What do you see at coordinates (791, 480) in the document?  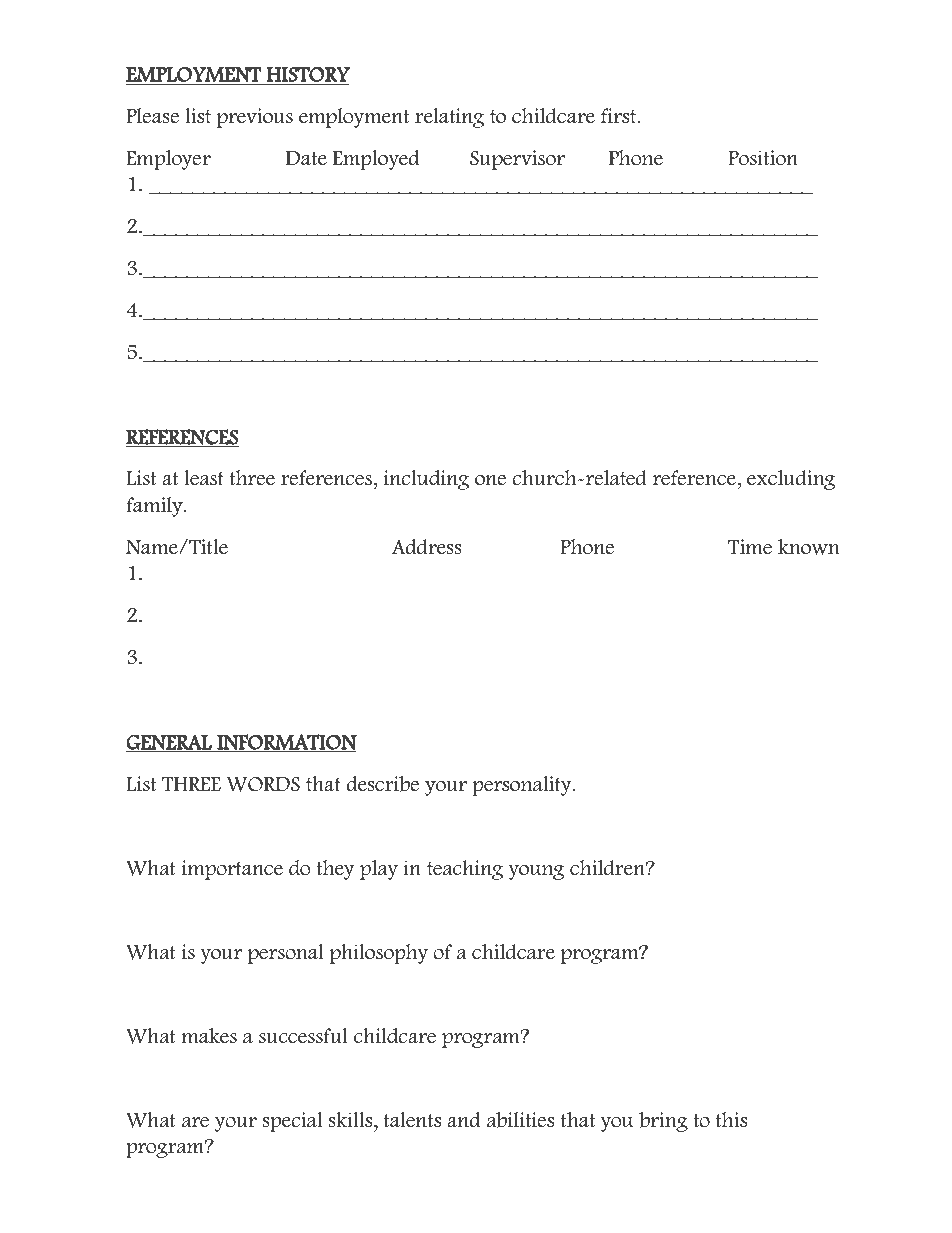 I see `excluding` at bounding box center [791, 480].
